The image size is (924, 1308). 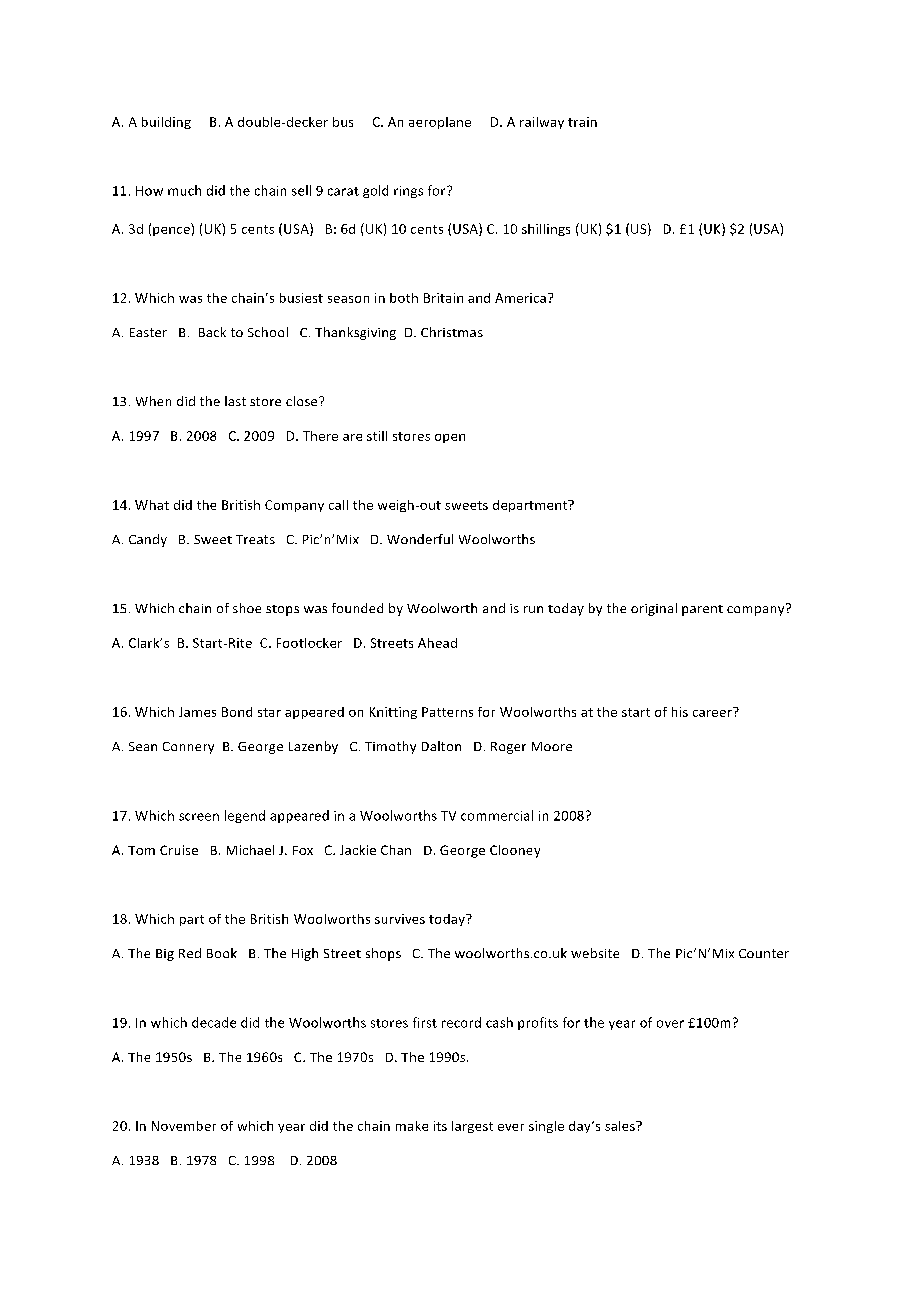 What do you see at coordinates (472, 1127) in the screenshot?
I see `largest` at bounding box center [472, 1127].
